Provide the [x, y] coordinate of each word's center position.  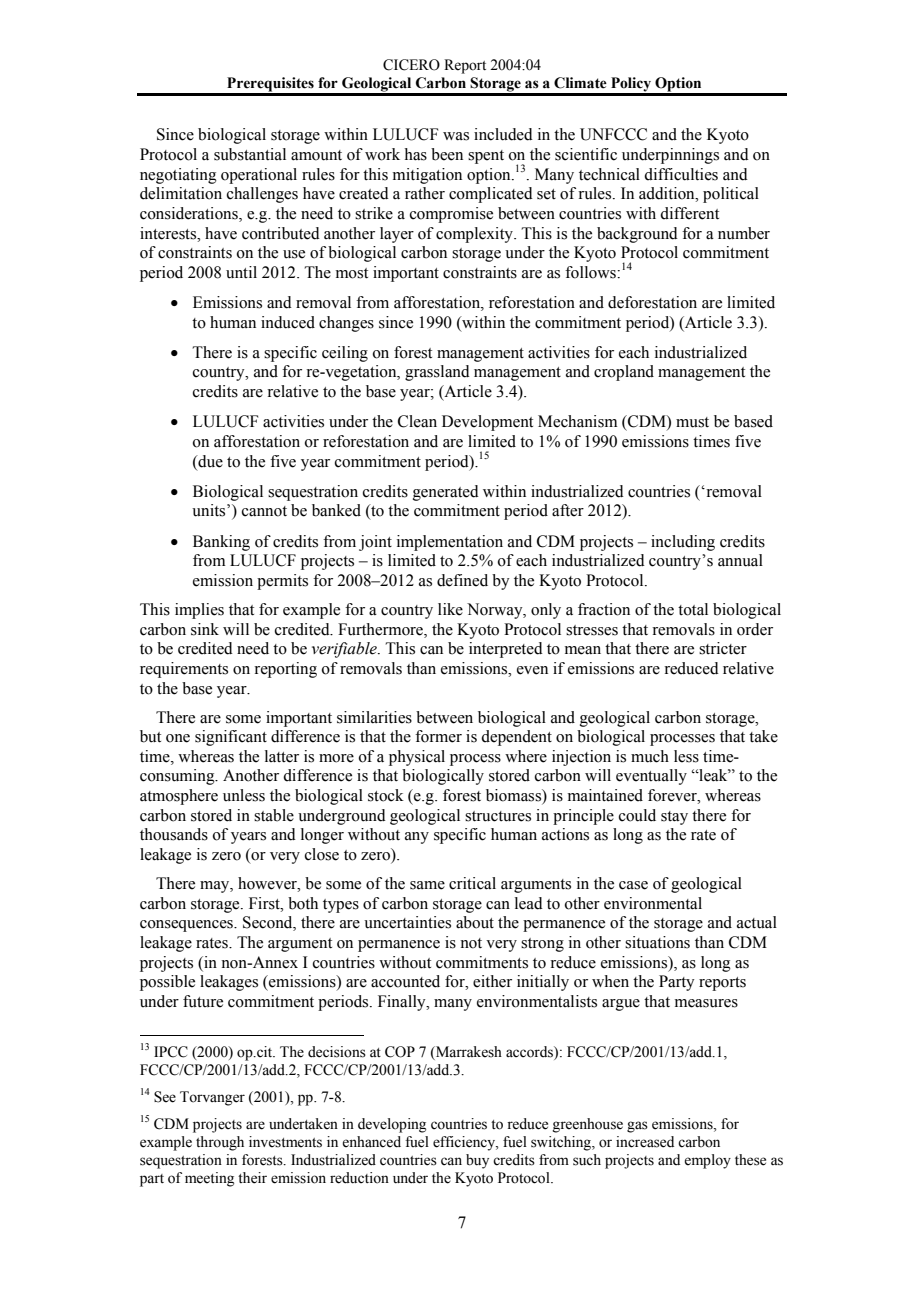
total [693, 609]
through [220, 1143]
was [456, 136]
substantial [250, 154]
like [450, 609]
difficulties [681, 174]
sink [205, 629]
